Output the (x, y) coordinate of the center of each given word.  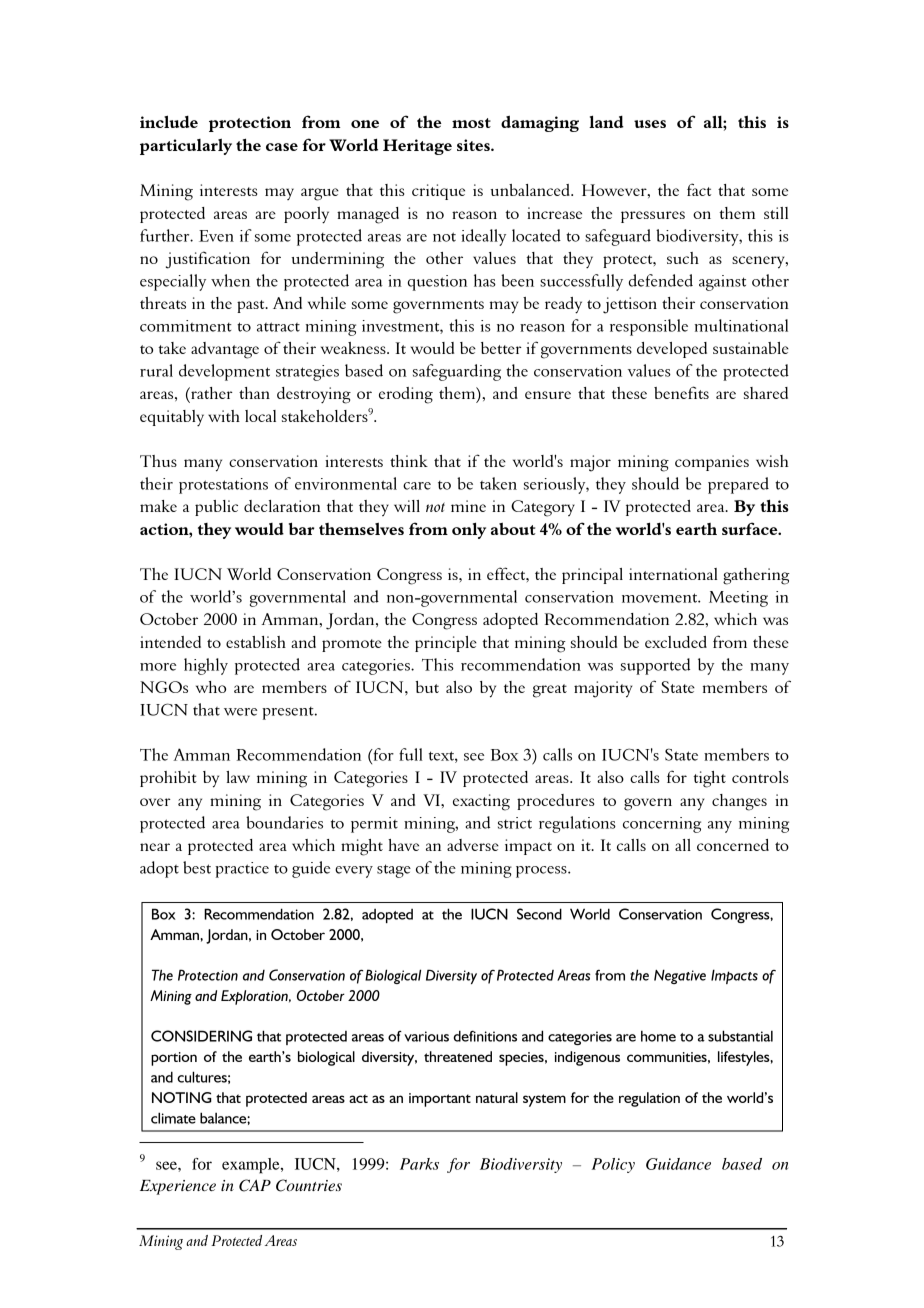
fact (699, 189)
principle (446, 644)
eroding (406, 395)
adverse (473, 845)
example (252, 1166)
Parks (419, 1164)
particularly (186, 147)
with (224, 416)
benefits (681, 392)
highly (206, 666)
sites (474, 145)
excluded (676, 642)
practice (242, 870)
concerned (733, 845)
